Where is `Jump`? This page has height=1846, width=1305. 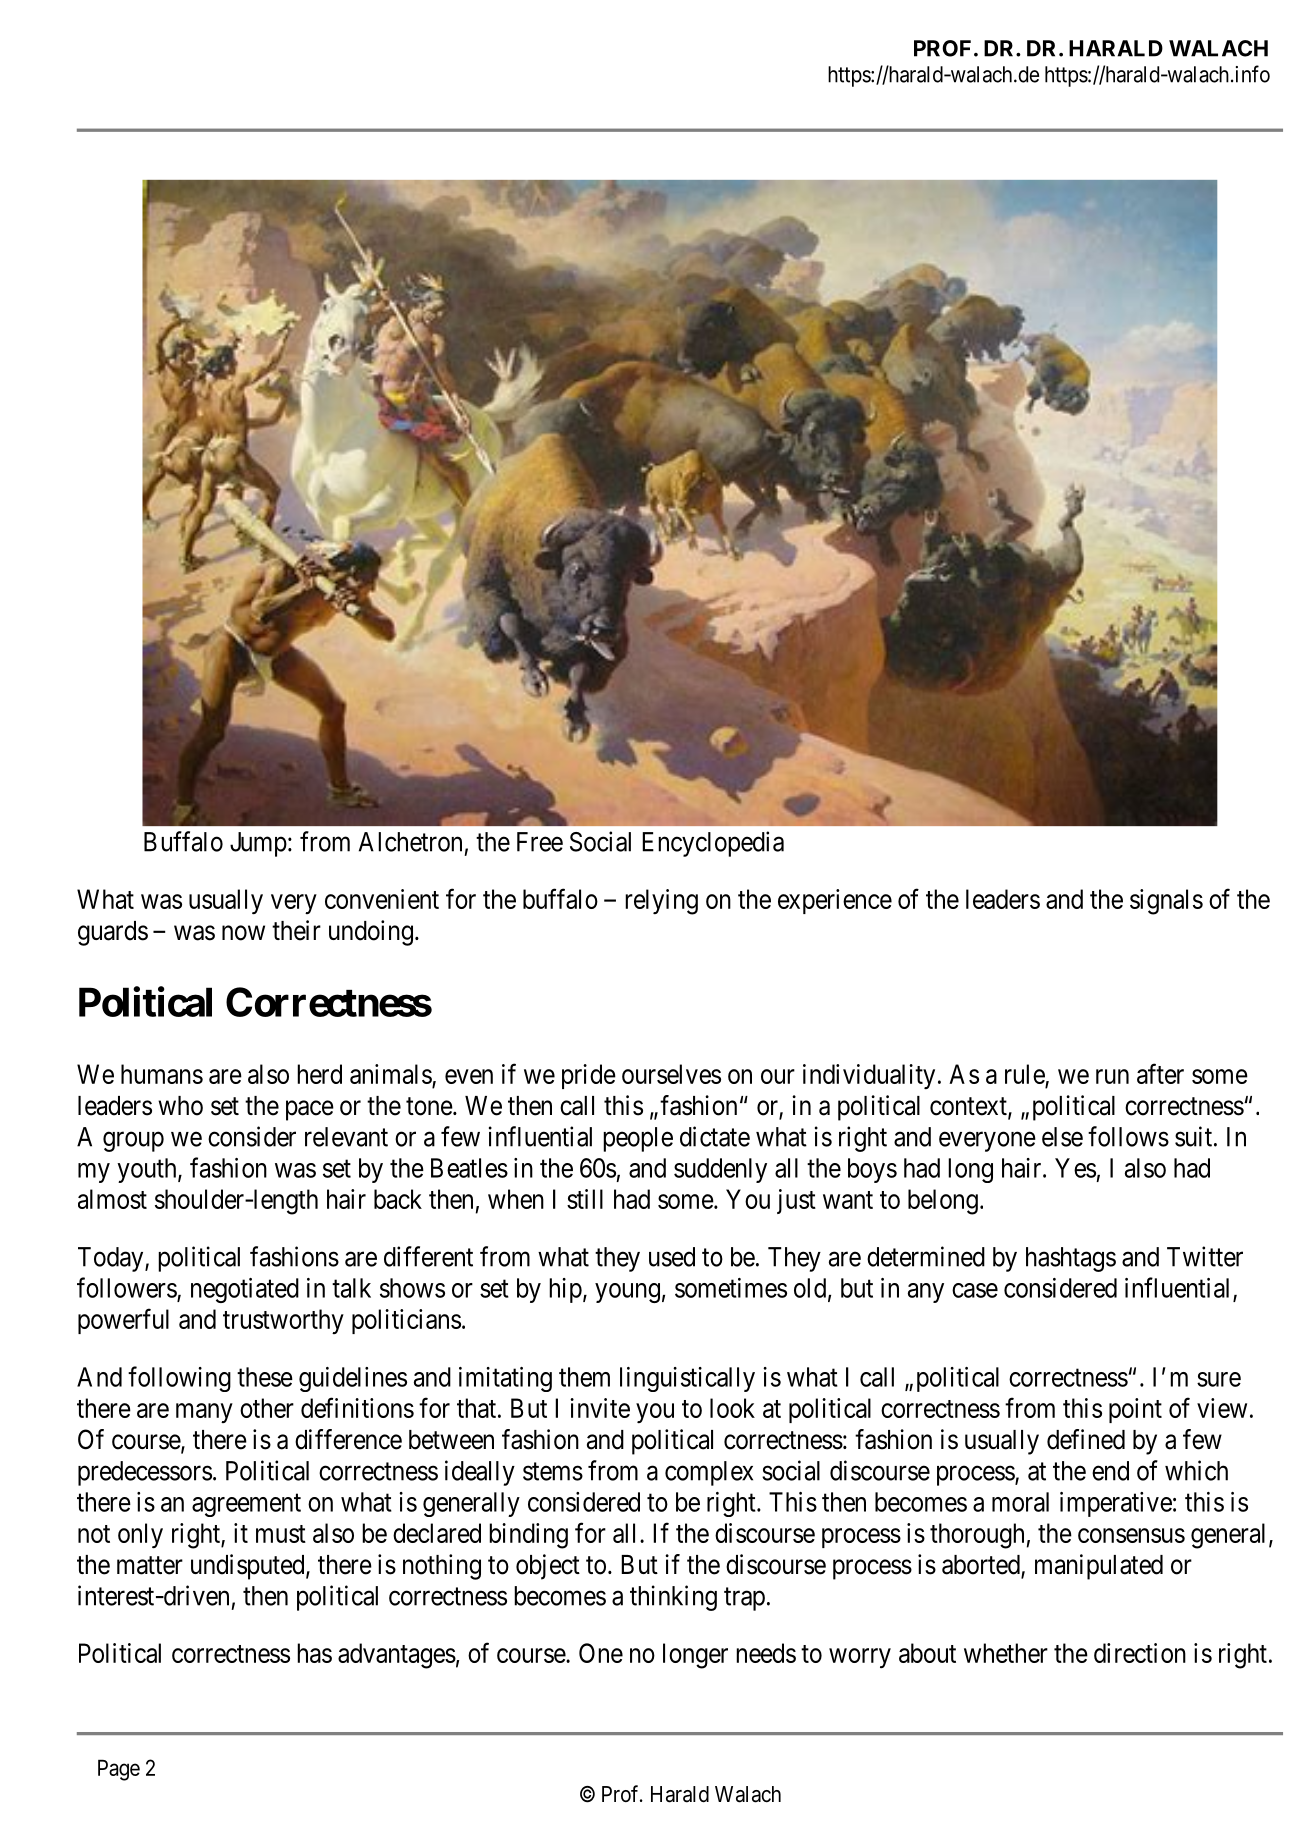
Jump is located at coordinates (258, 844).
